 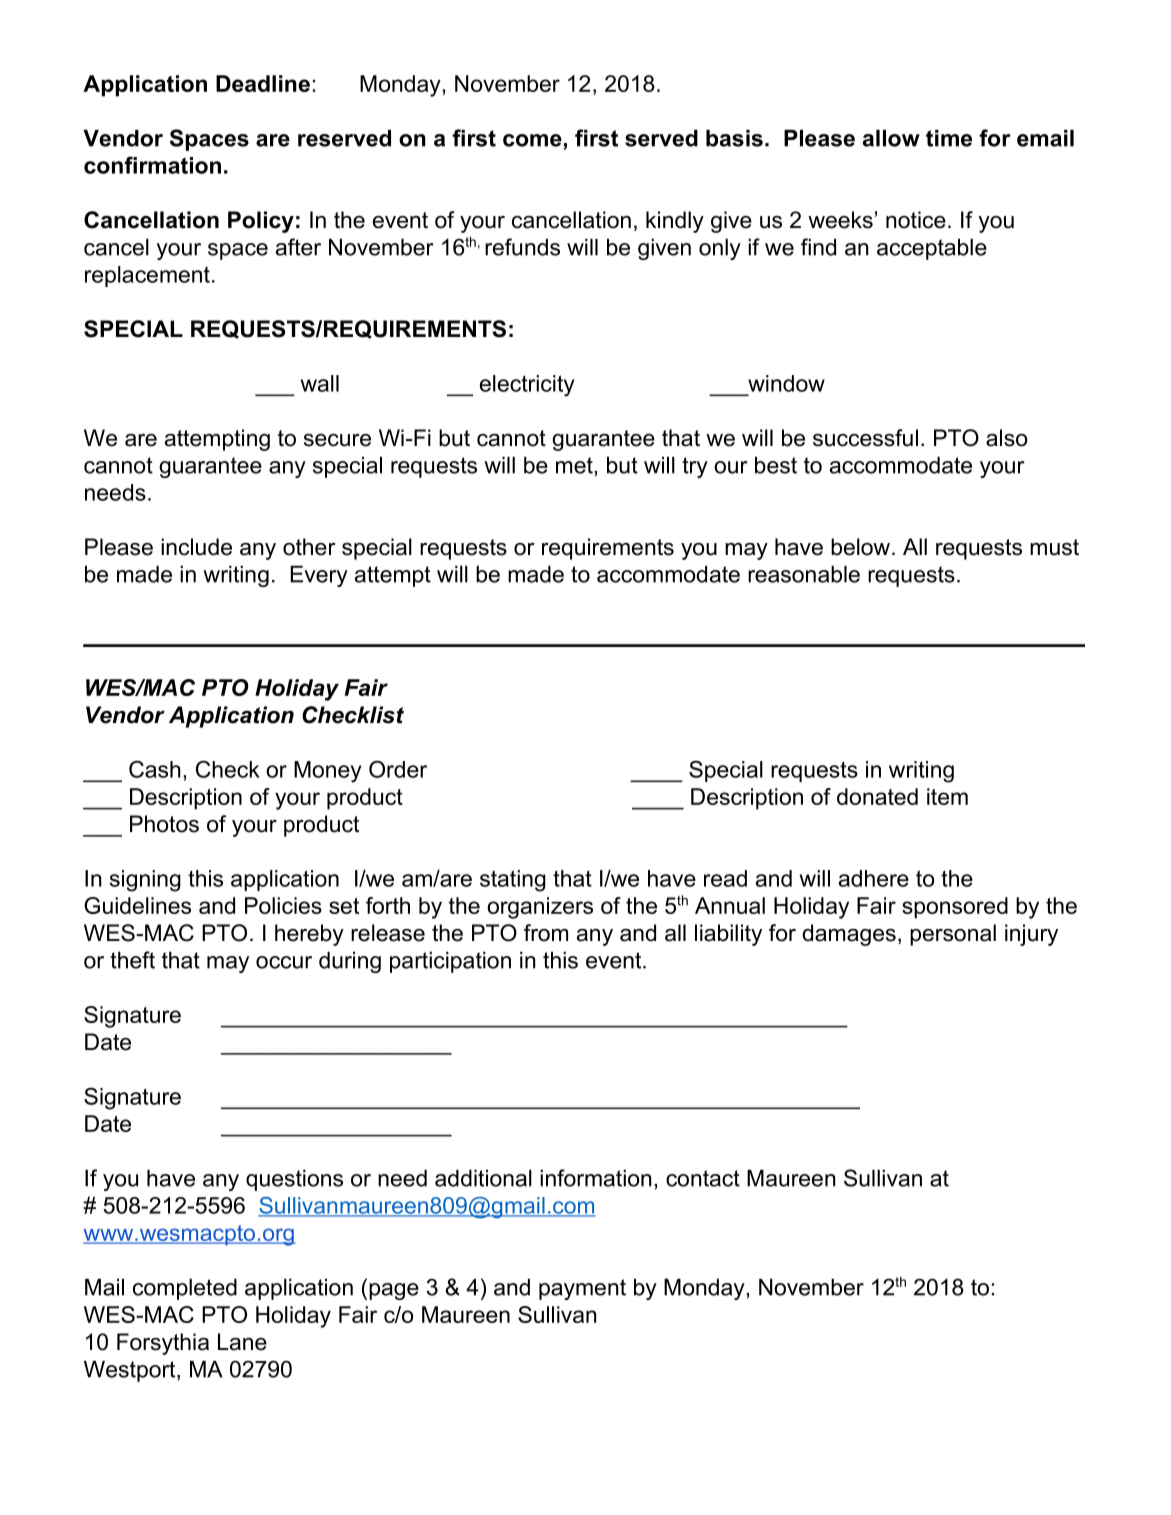 I want to click on personal, so click(x=953, y=935).
